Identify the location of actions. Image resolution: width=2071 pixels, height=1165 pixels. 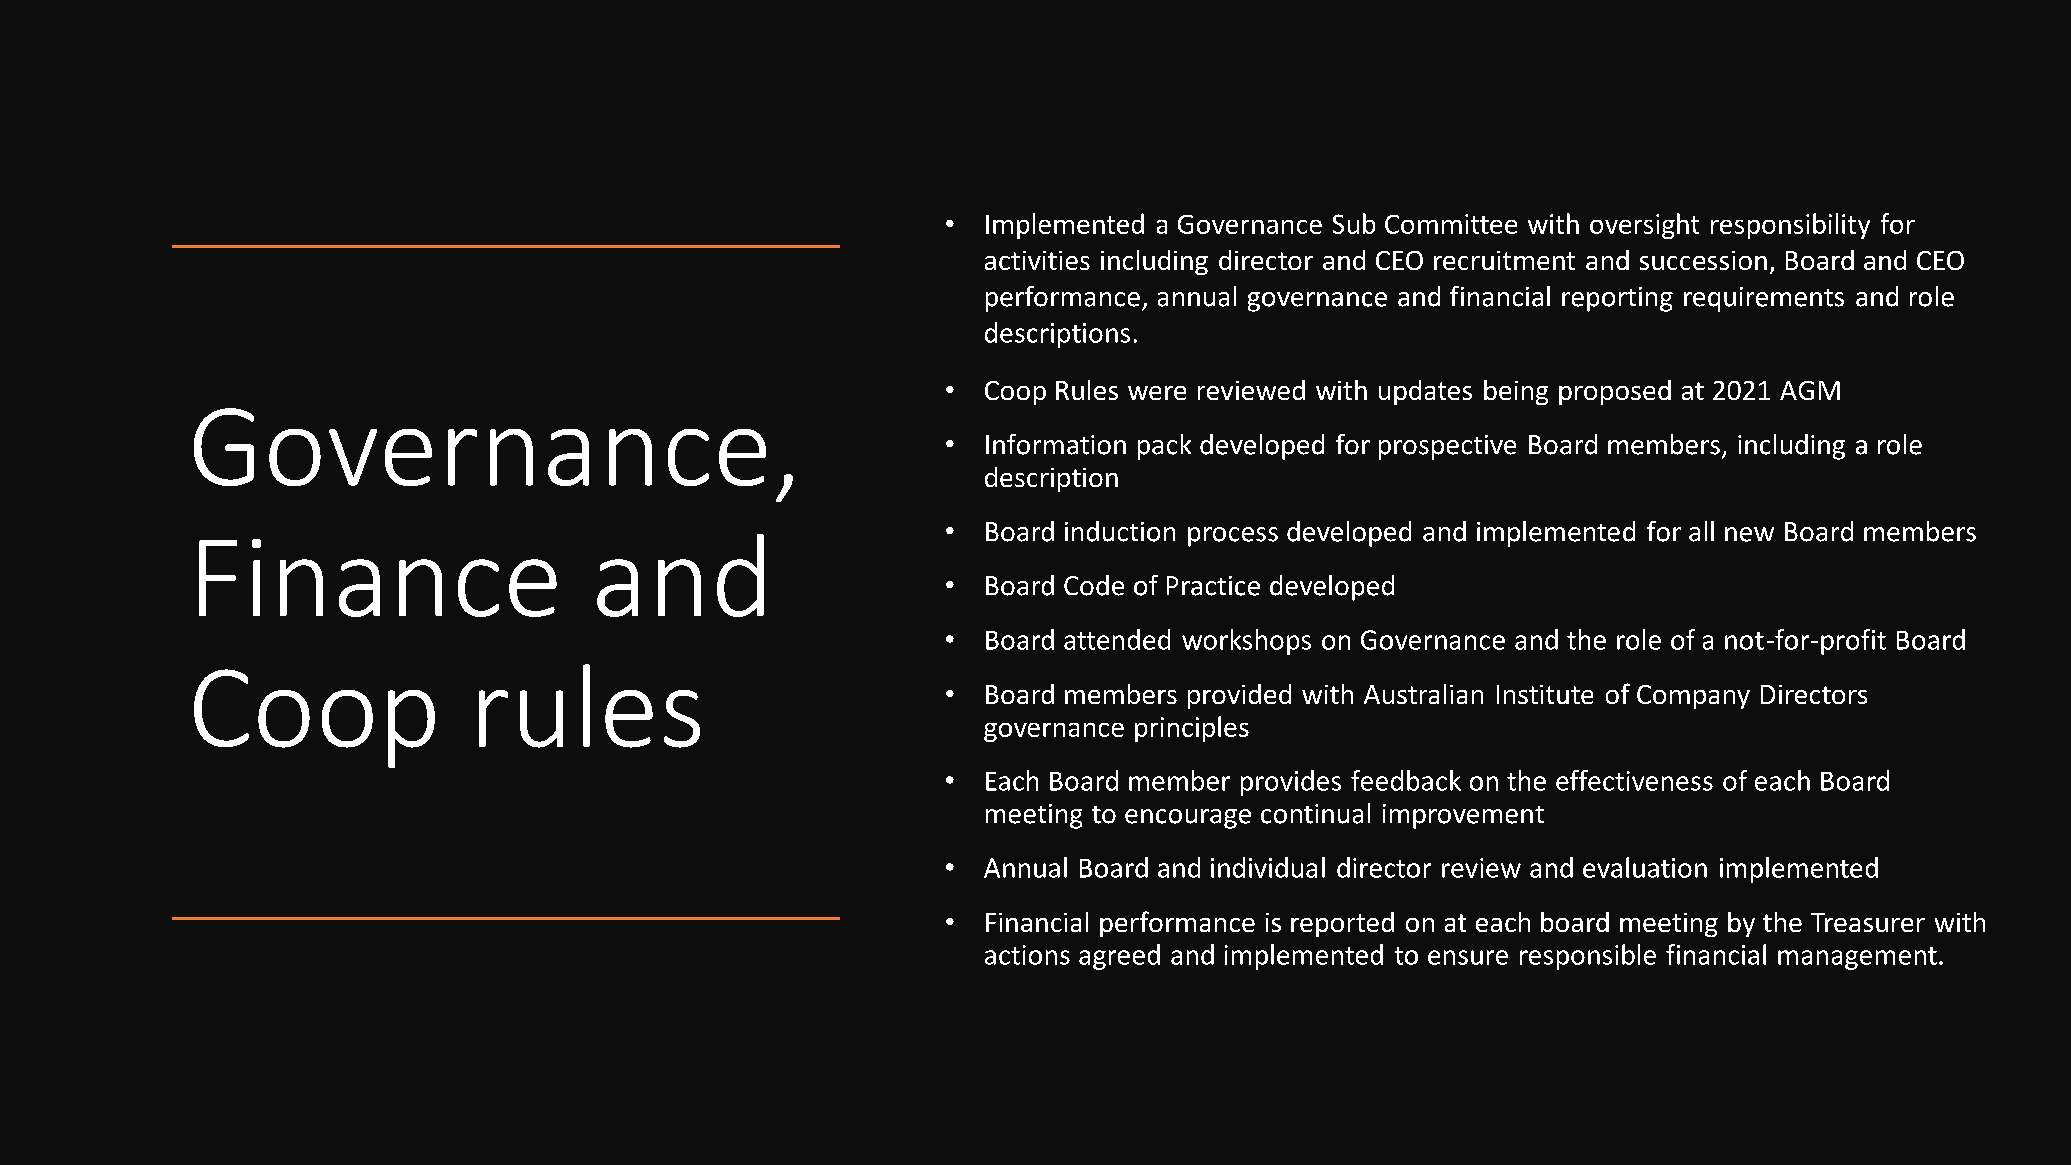
(1027, 955).
